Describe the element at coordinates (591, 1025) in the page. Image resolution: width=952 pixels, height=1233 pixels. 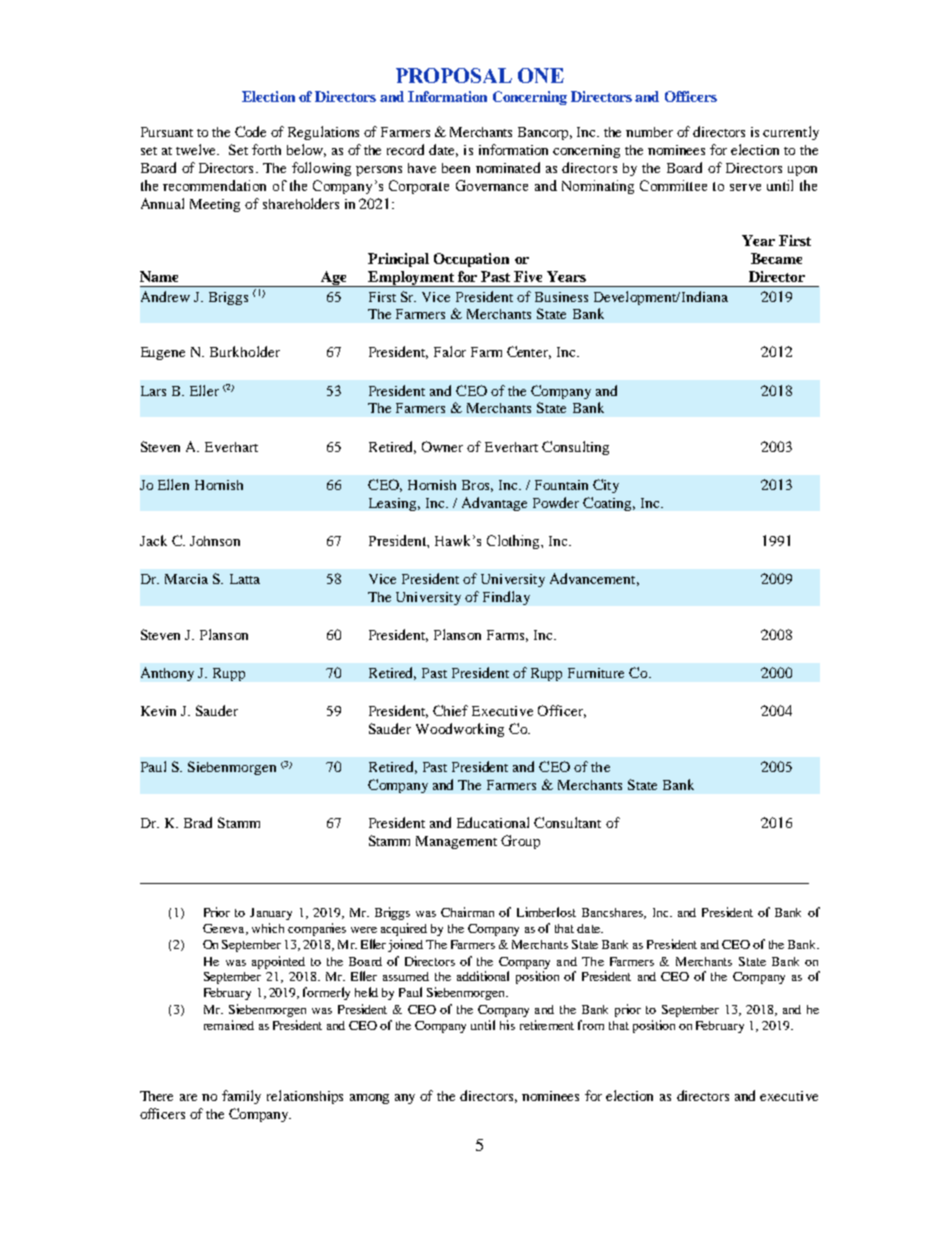
I see `from` at that location.
